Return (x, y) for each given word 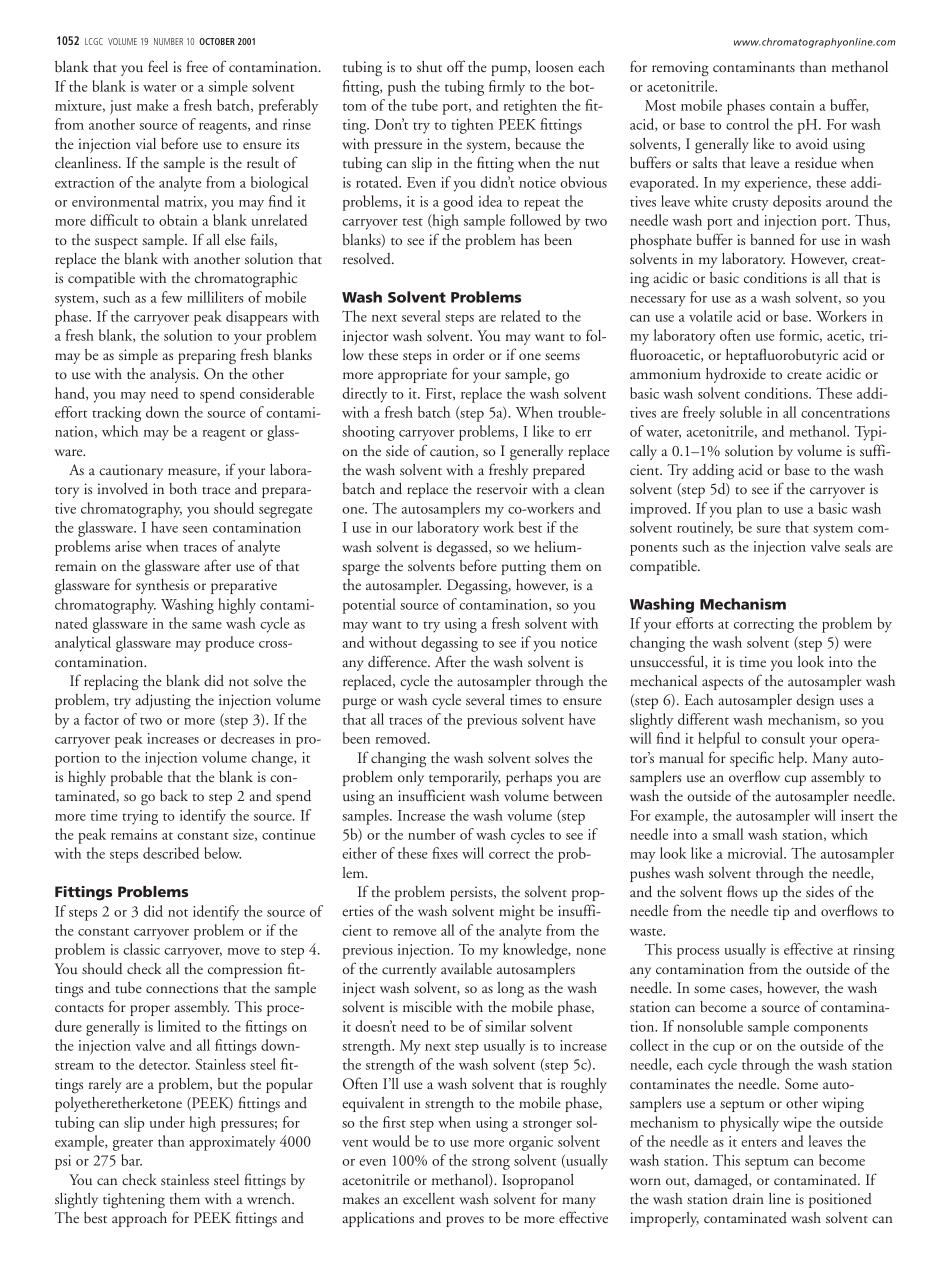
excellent (429, 1198)
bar (131, 1160)
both (183, 488)
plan (749, 510)
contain (792, 105)
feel (158, 66)
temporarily (465, 778)
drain (748, 1199)
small (727, 834)
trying (140, 817)
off (456, 66)
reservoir (502, 488)
